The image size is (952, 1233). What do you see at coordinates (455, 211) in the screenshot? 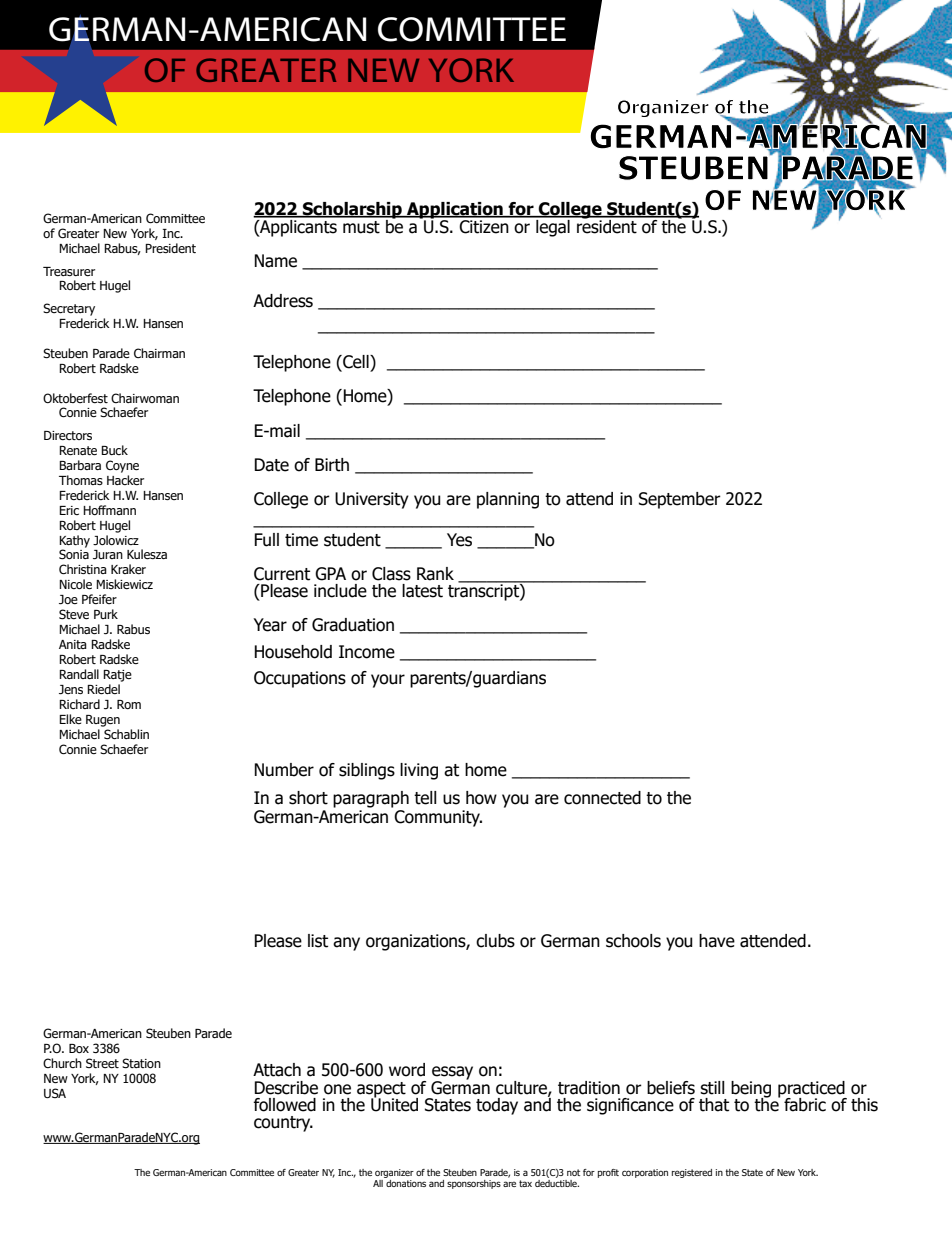
I see `Application` at bounding box center [455, 211].
